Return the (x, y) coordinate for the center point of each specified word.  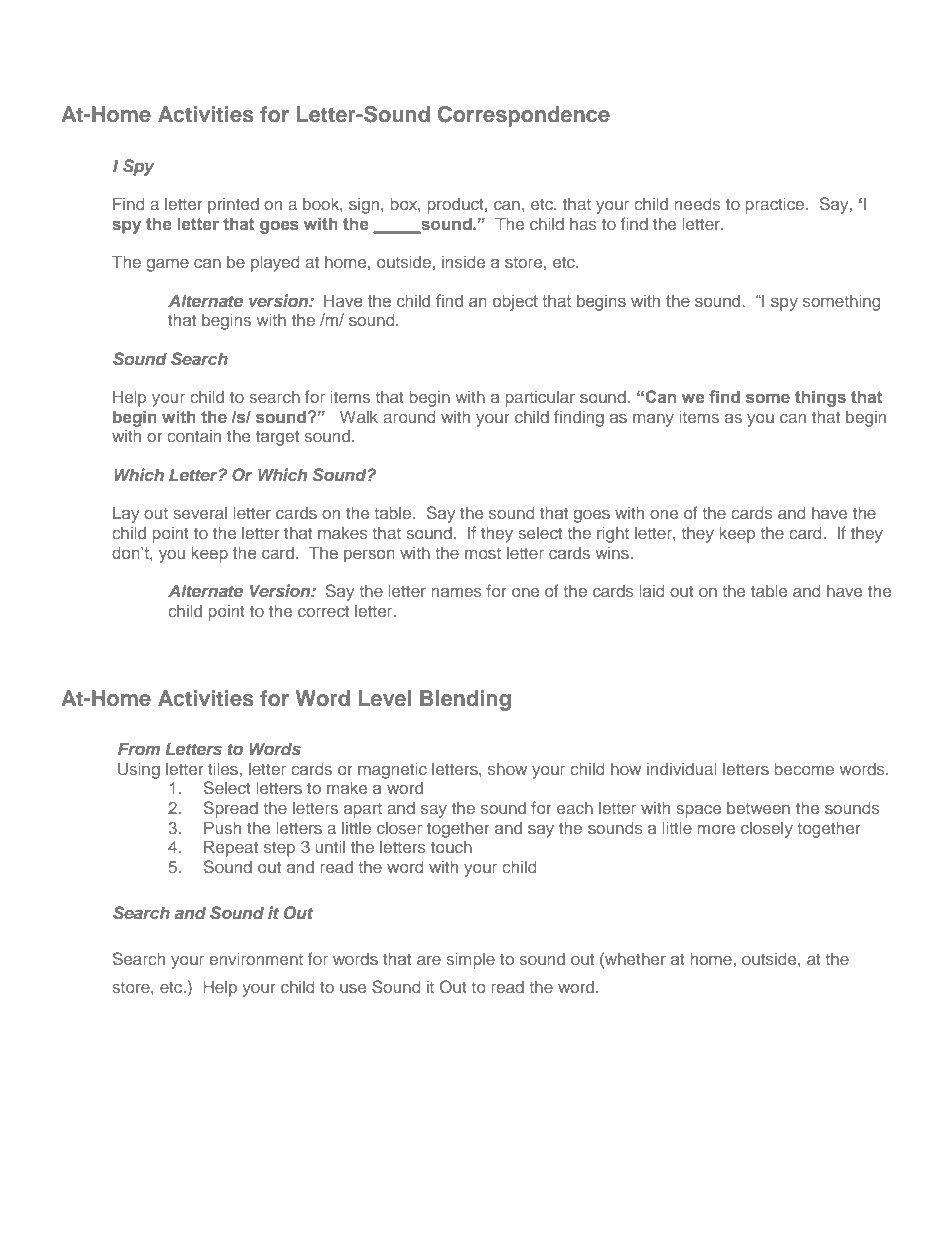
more (716, 829)
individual (682, 768)
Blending (465, 700)
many (653, 420)
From (139, 748)
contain (194, 436)
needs (698, 203)
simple (471, 960)
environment (256, 958)
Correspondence (524, 116)
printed (233, 205)
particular (540, 399)
